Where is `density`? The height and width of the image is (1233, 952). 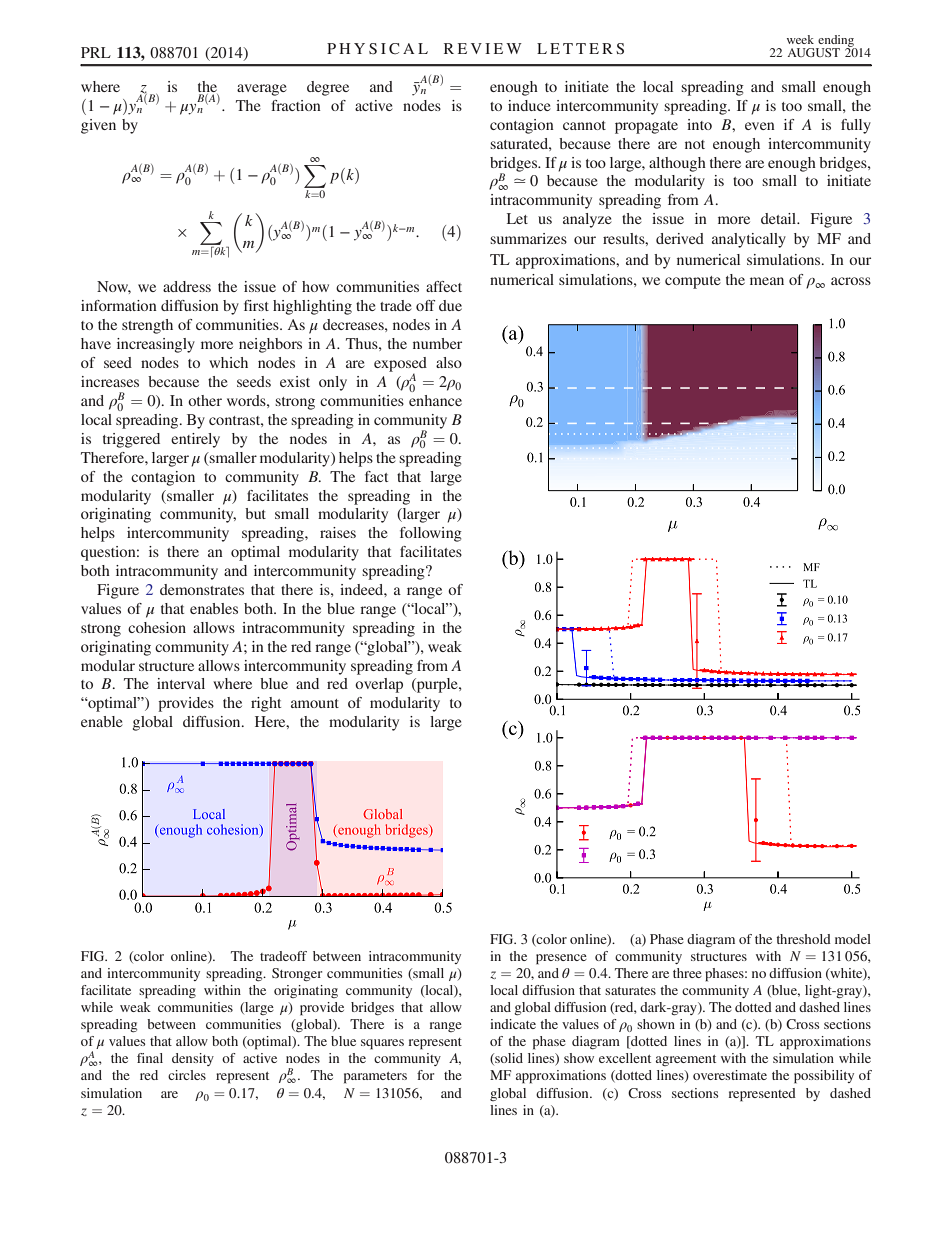 density is located at coordinates (193, 1059).
